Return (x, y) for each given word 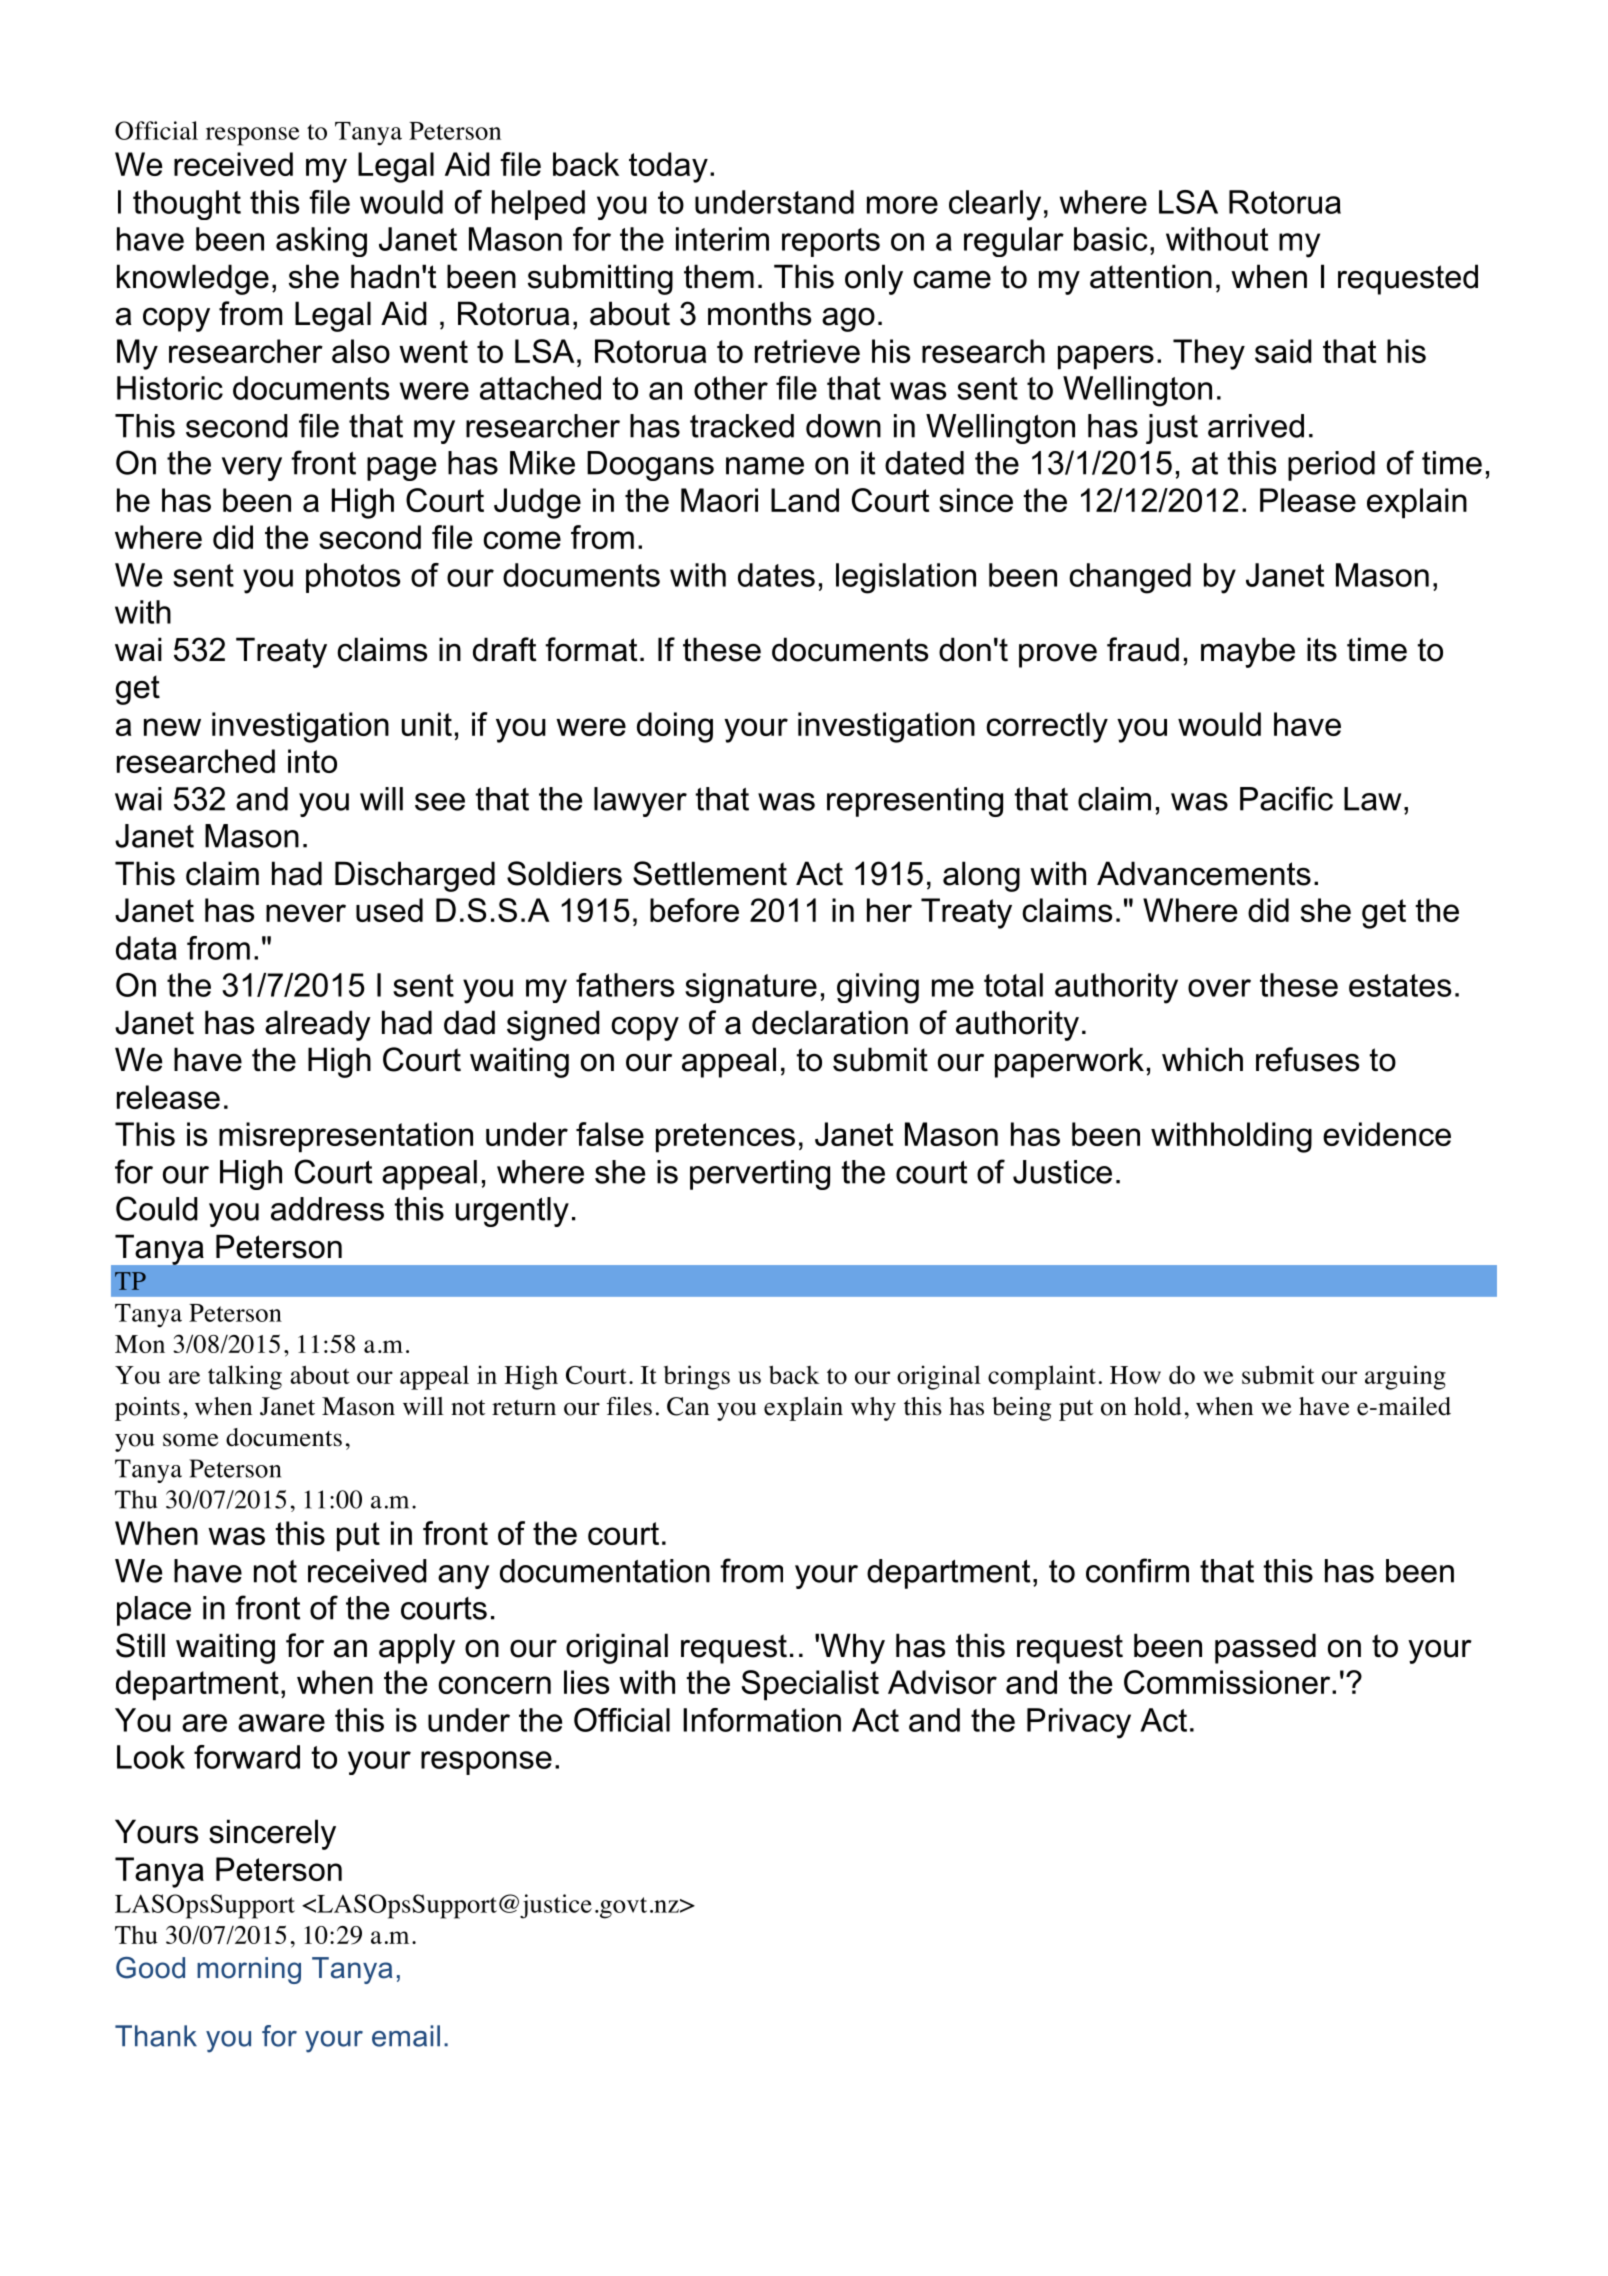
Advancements (1204, 873)
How (1135, 1375)
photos (353, 578)
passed (1265, 1648)
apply (417, 1648)
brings (697, 1377)
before (694, 910)
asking (321, 242)
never (306, 913)
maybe (1248, 652)
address (327, 1209)
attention (1151, 276)
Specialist (810, 1685)
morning (249, 1970)
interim (722, 239)
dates (776, 575)
